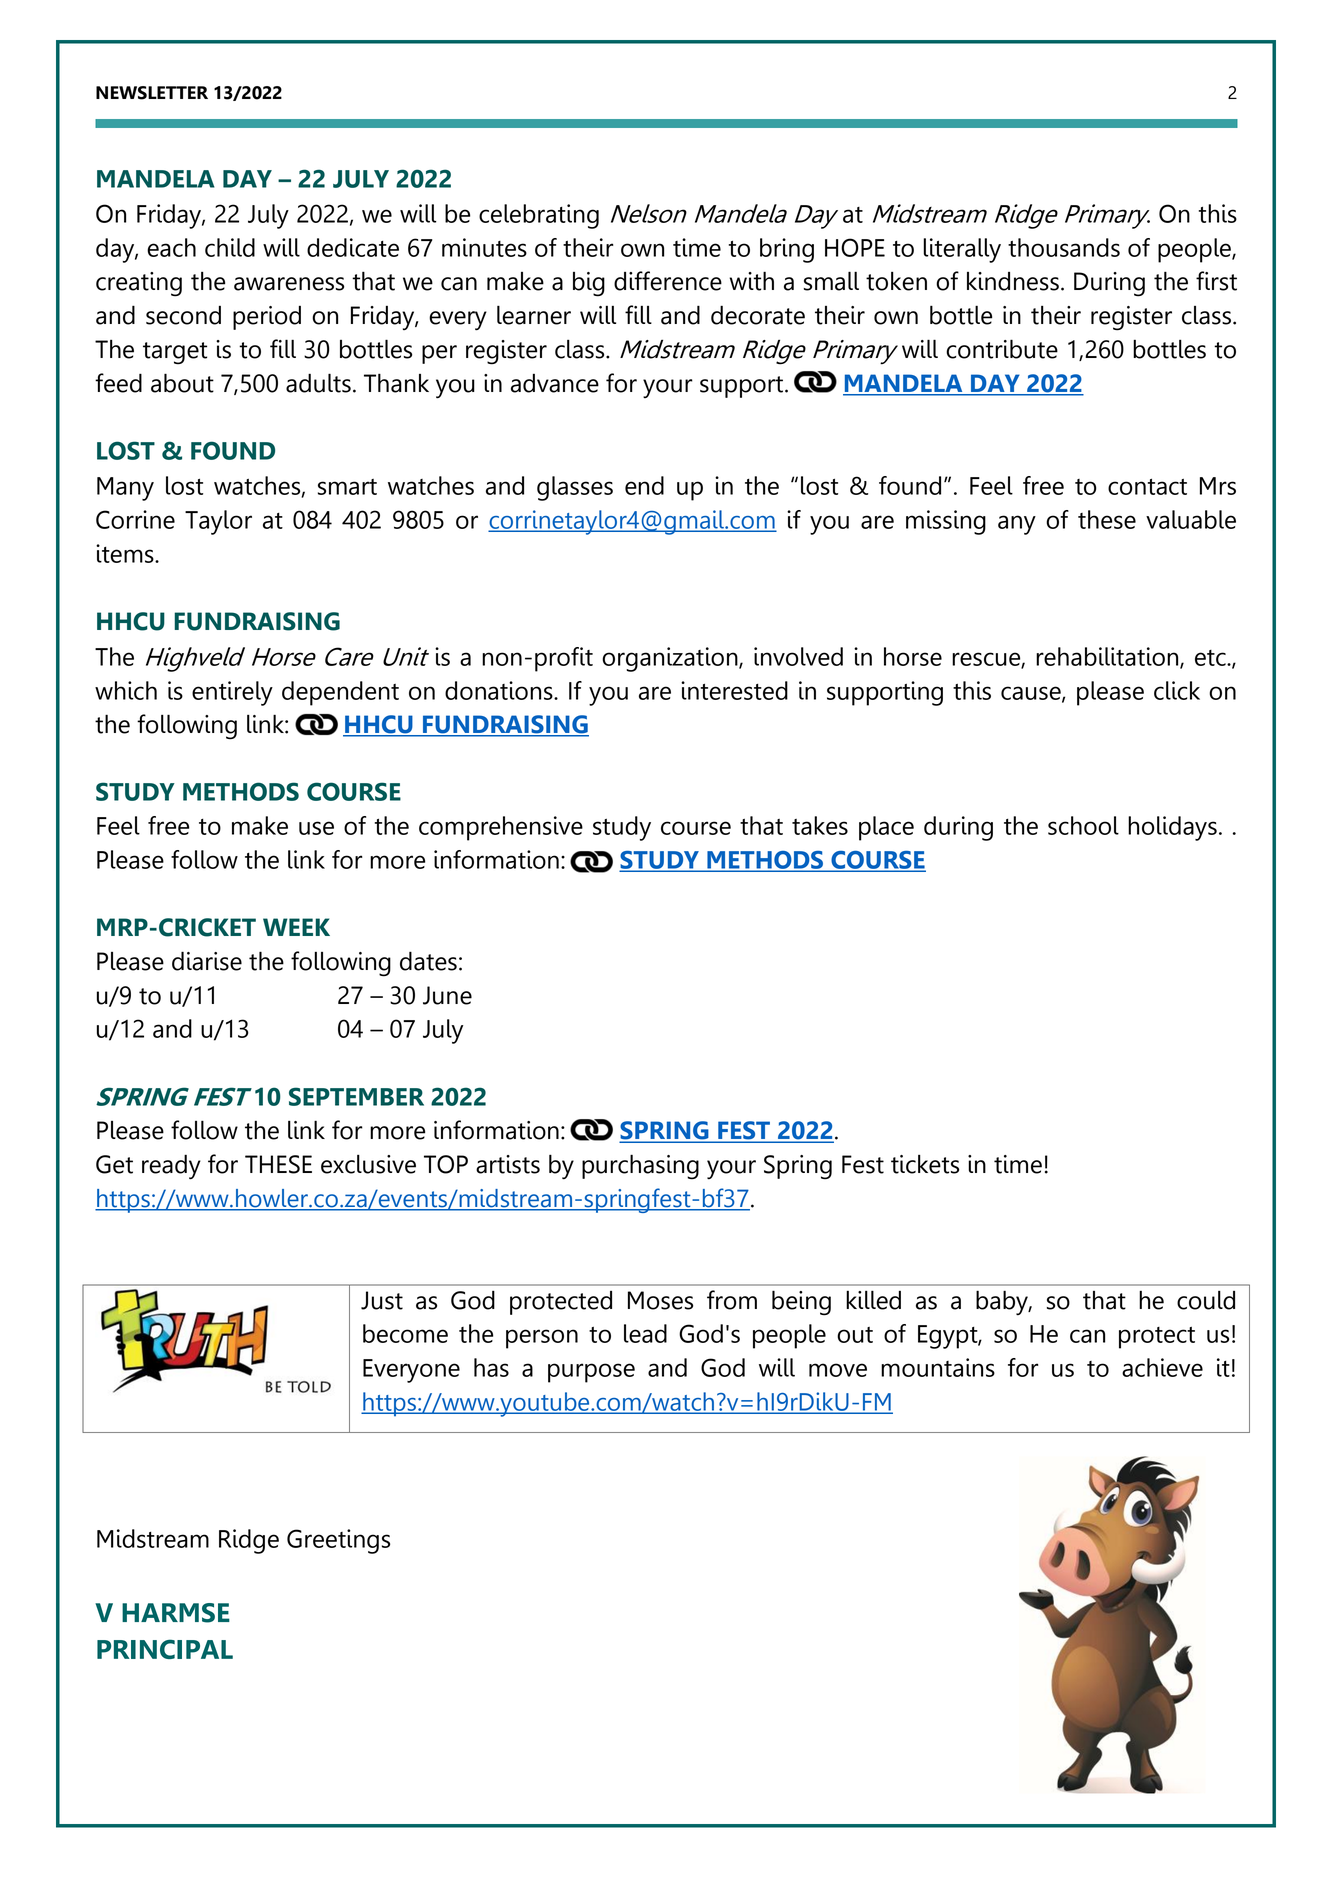  What do you see at coordinates (820, 825) in the screenshot?
I see `takes` at bounding box center [820, 825].
